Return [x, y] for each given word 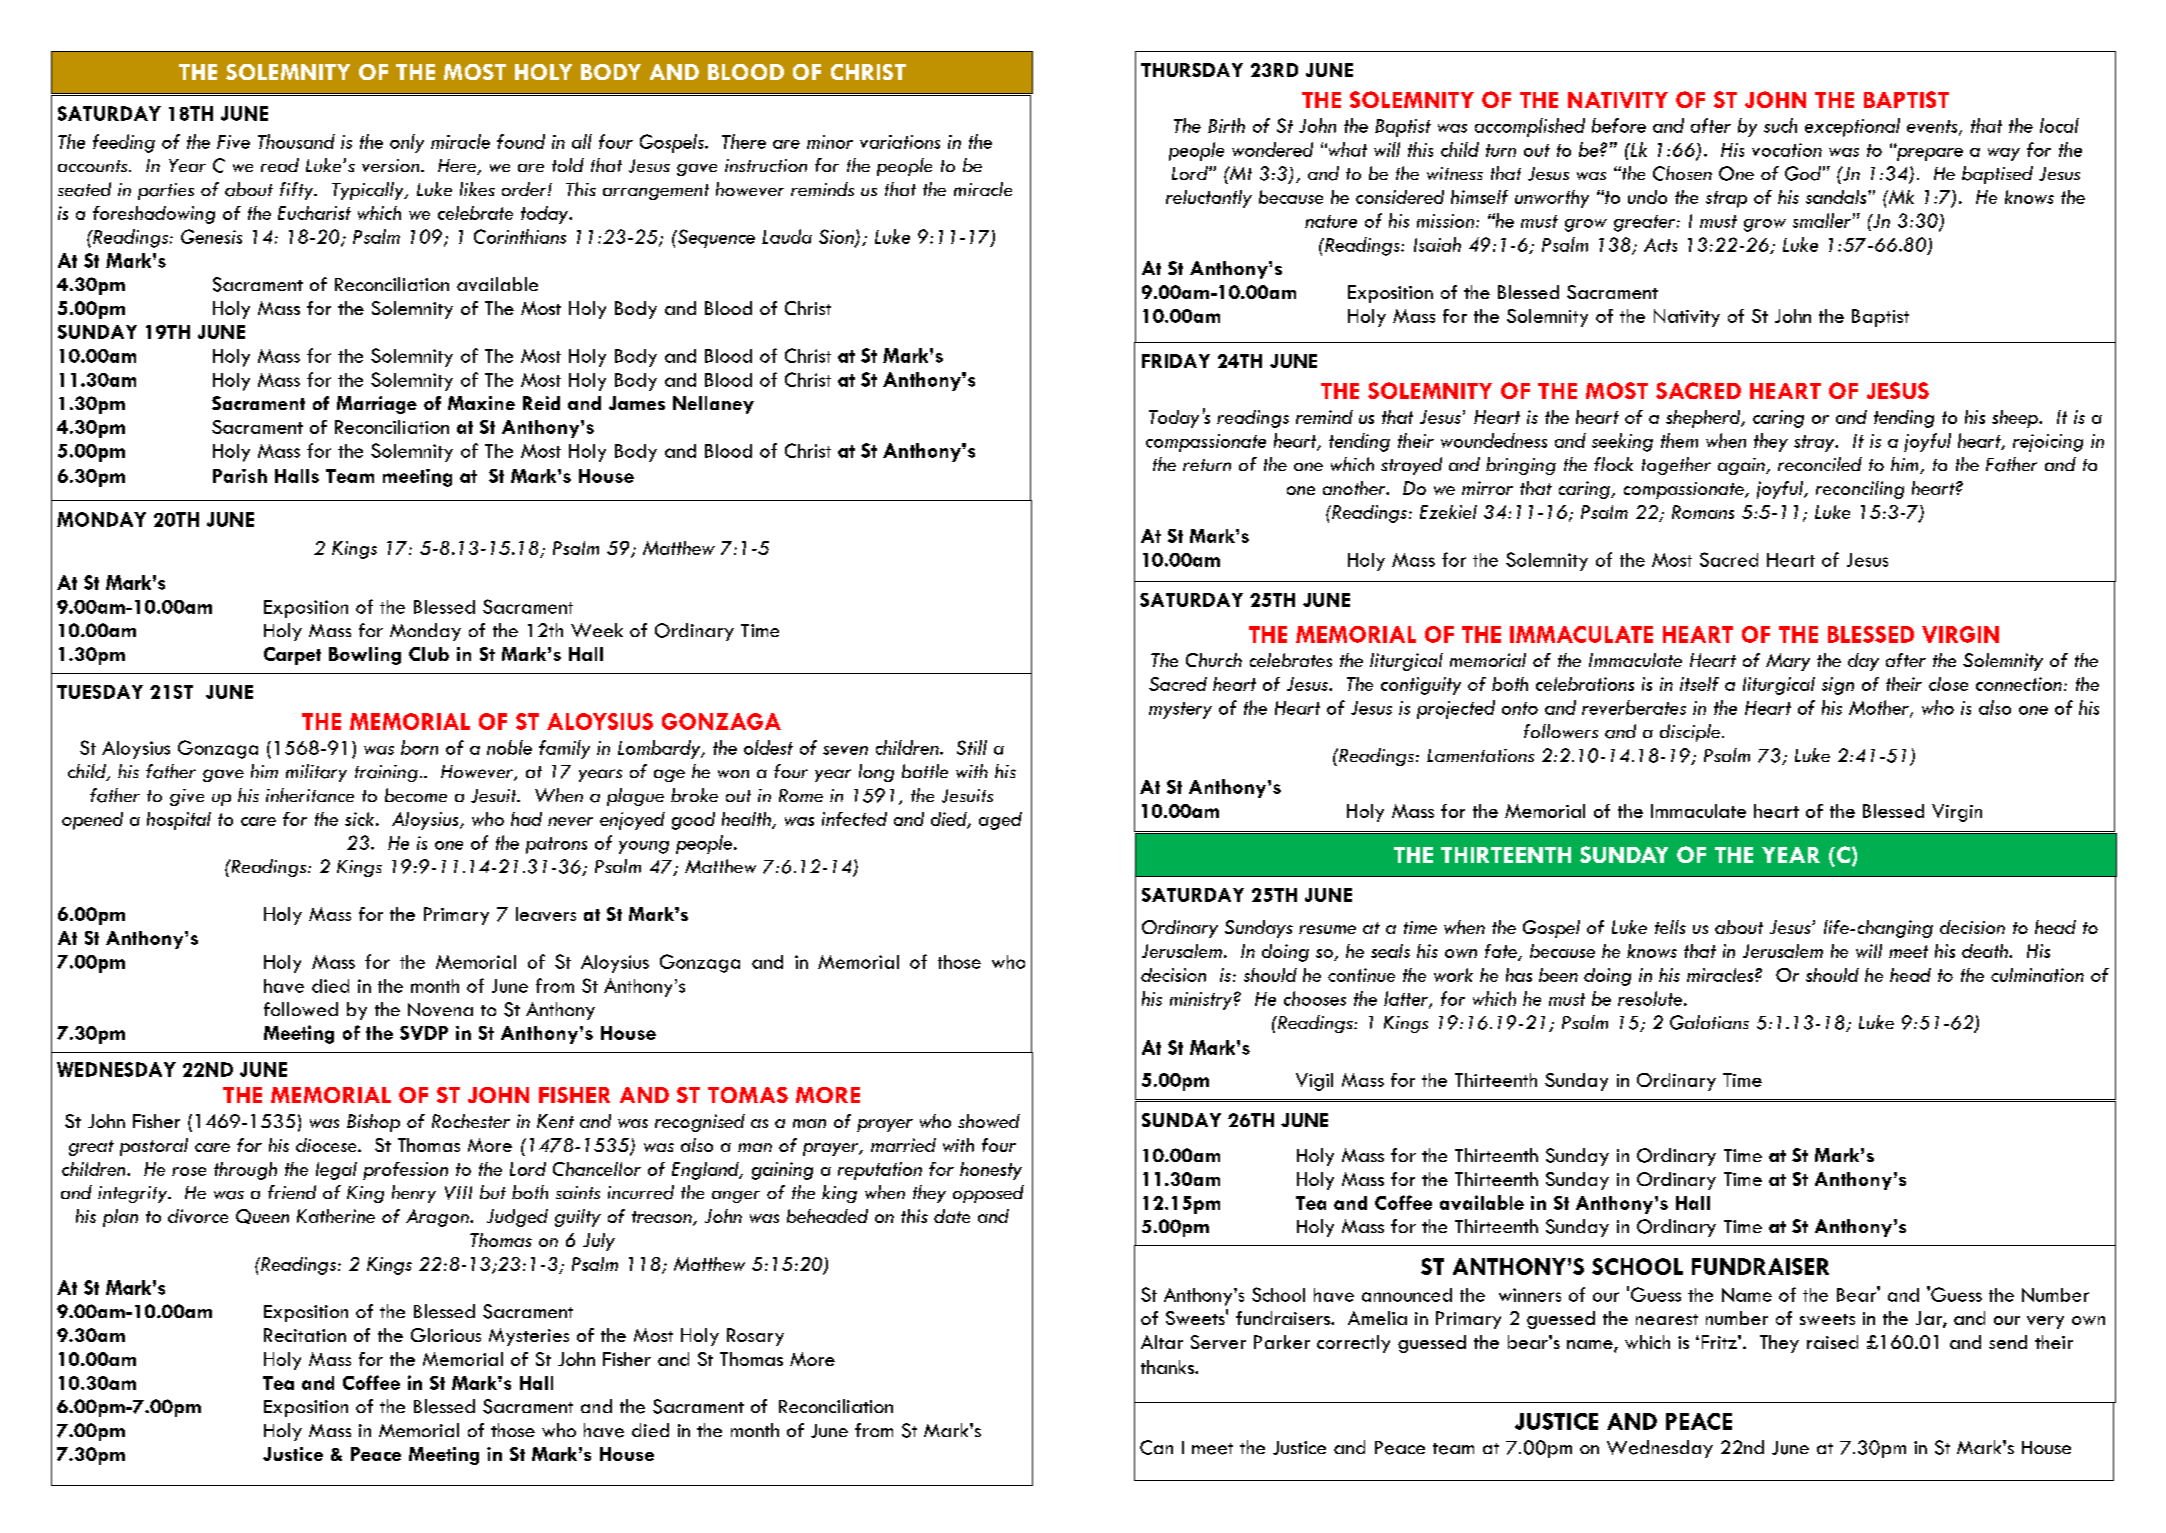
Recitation [305, 1335]
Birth [1226, 125]
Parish [240, 476]
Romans [1703, 512]
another [1355, 488]
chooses [1315, 998]
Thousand [296, 141]
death [1986, 951]
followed [301, 1009]
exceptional [1852, 127]
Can [1156, 1447]
